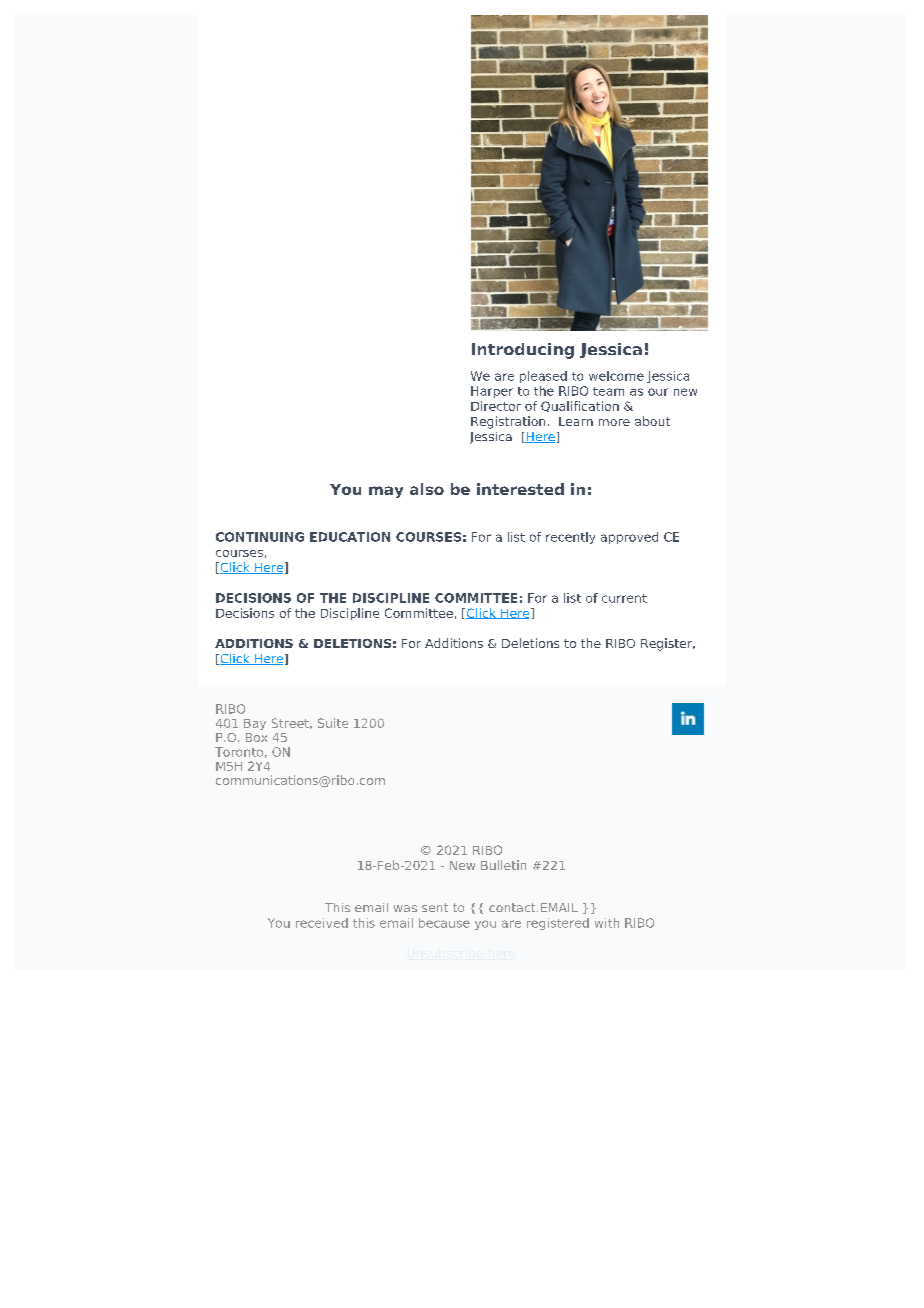 This document has width=924, height=1308. Describe the element at coordinates (386, 492) in the document. I see `may` at that location.
